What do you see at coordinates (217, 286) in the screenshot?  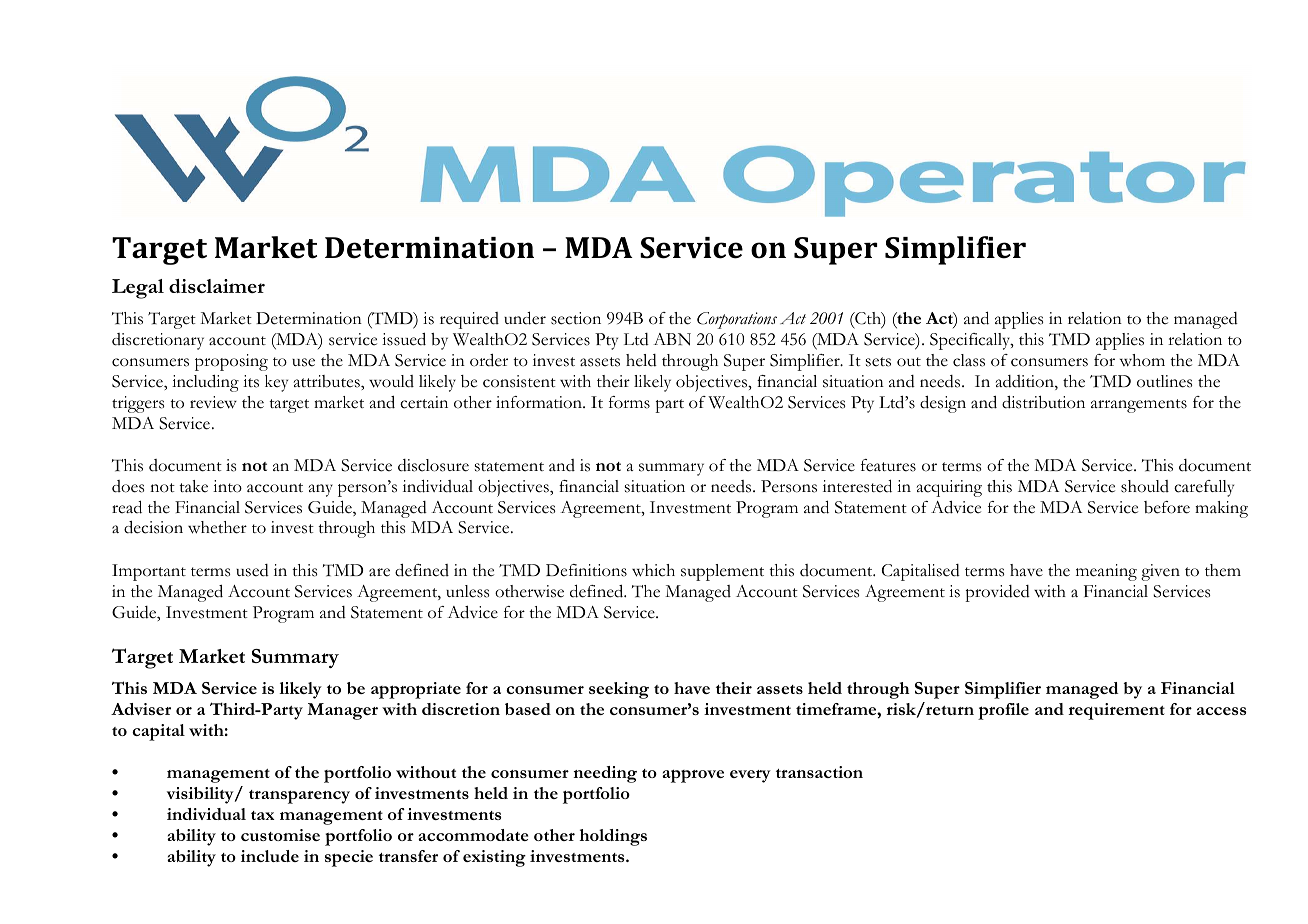 I see `disclaimer` at bounding box center [217, 286].
